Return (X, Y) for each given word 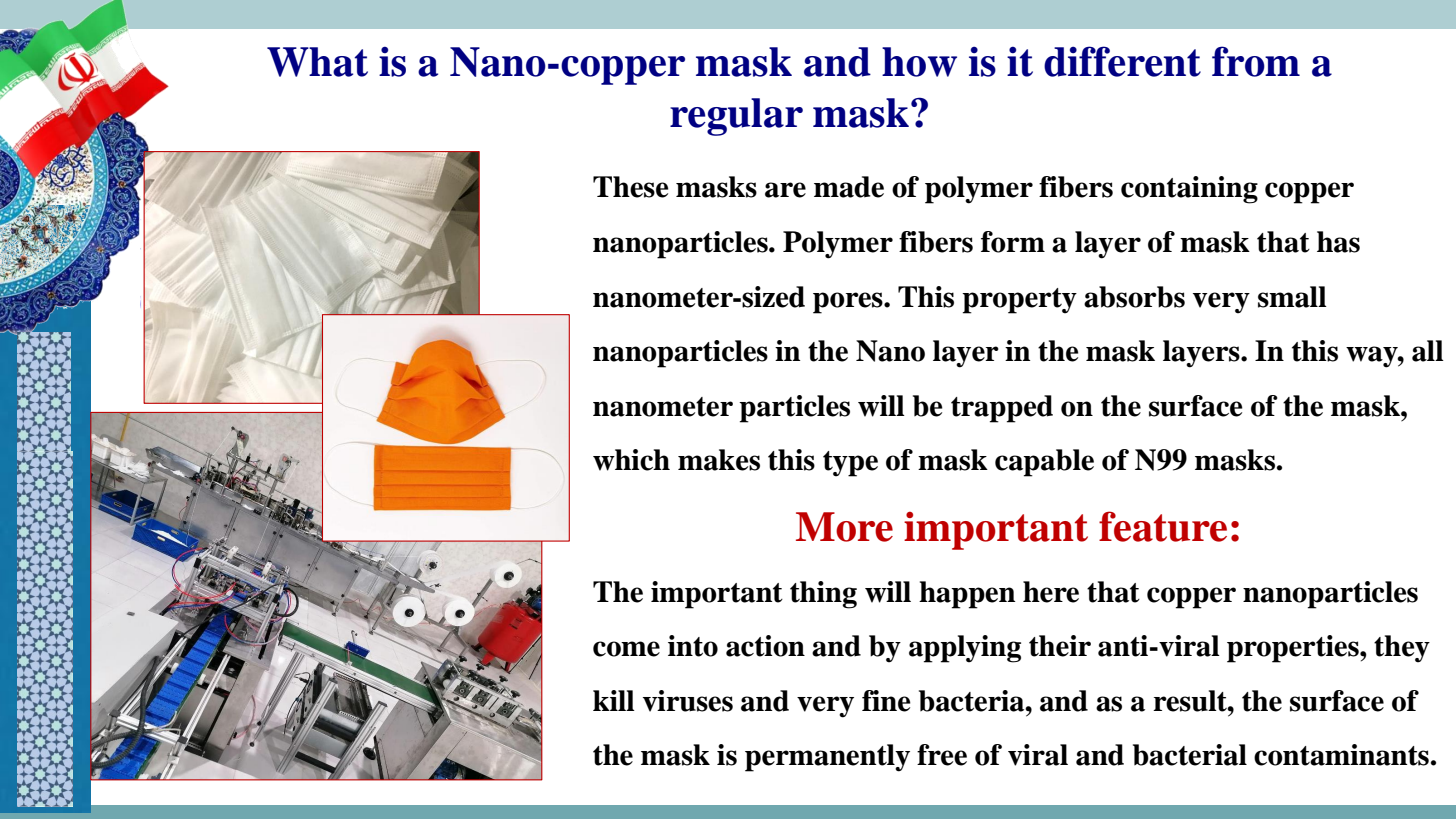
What (317, 62)
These (630, 187)
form (1013, 242)
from (1256, 61)
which (631, 460)
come (626, 649)
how (919, 62)
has (1338, 242)
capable (1044, 463)
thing (823, 595)
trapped (1002, 409)
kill (614, 700)
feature (1163, 526)
